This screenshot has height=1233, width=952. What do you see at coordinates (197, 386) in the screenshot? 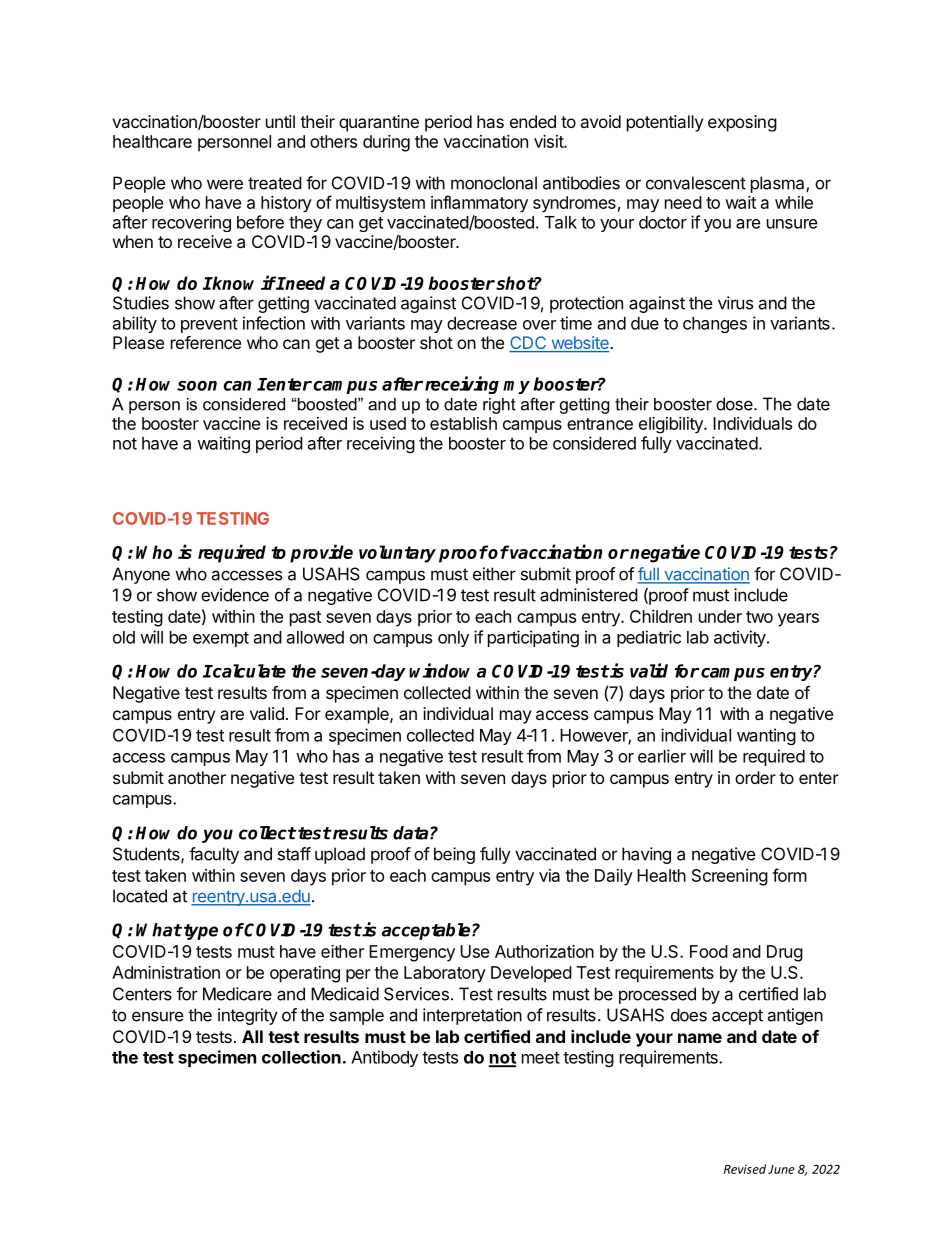
I see `soon` at bounding box center [197, 386].
